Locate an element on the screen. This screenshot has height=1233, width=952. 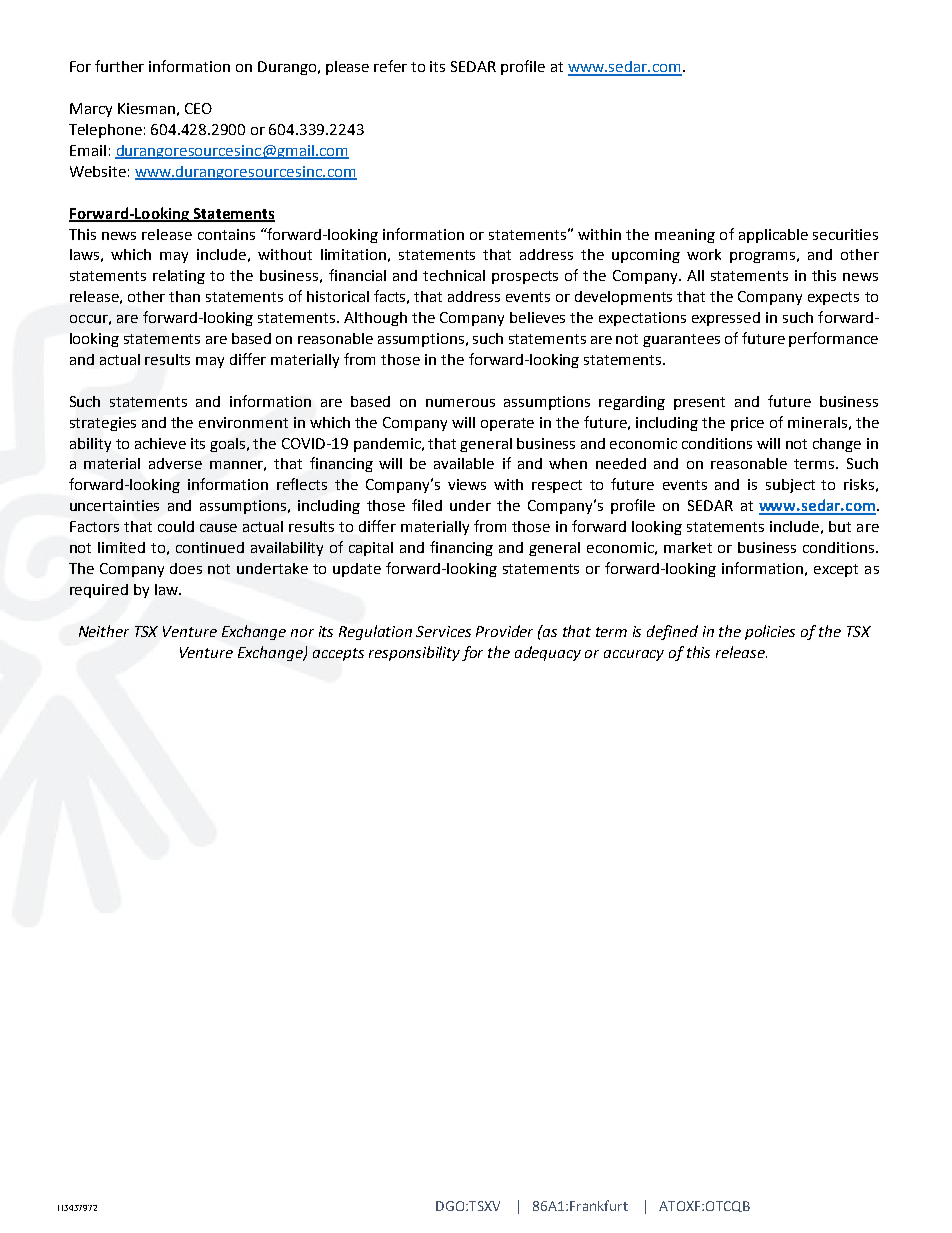
Services is located at coordinates (443, 631).
